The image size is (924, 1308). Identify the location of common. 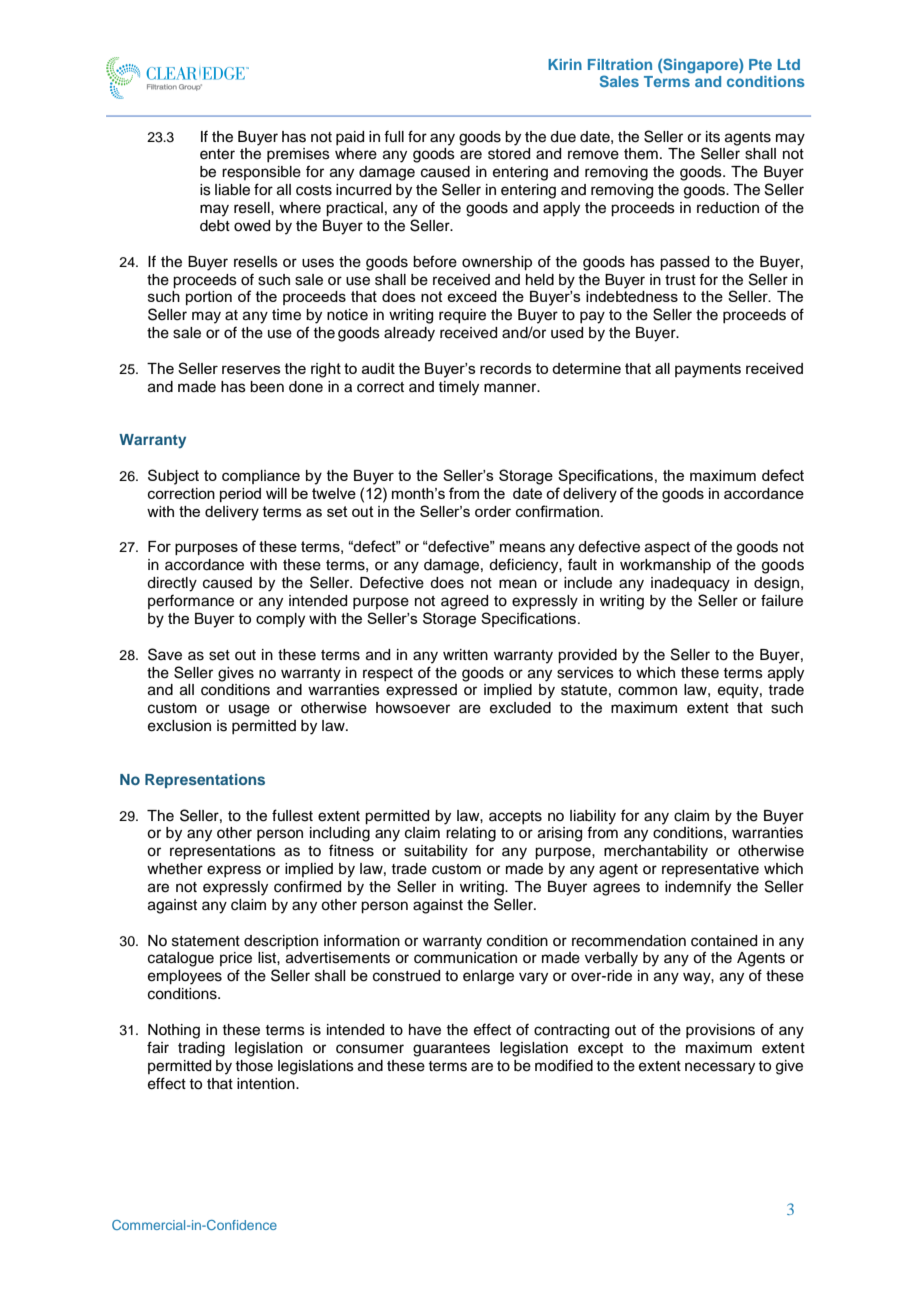
(647, 691).
